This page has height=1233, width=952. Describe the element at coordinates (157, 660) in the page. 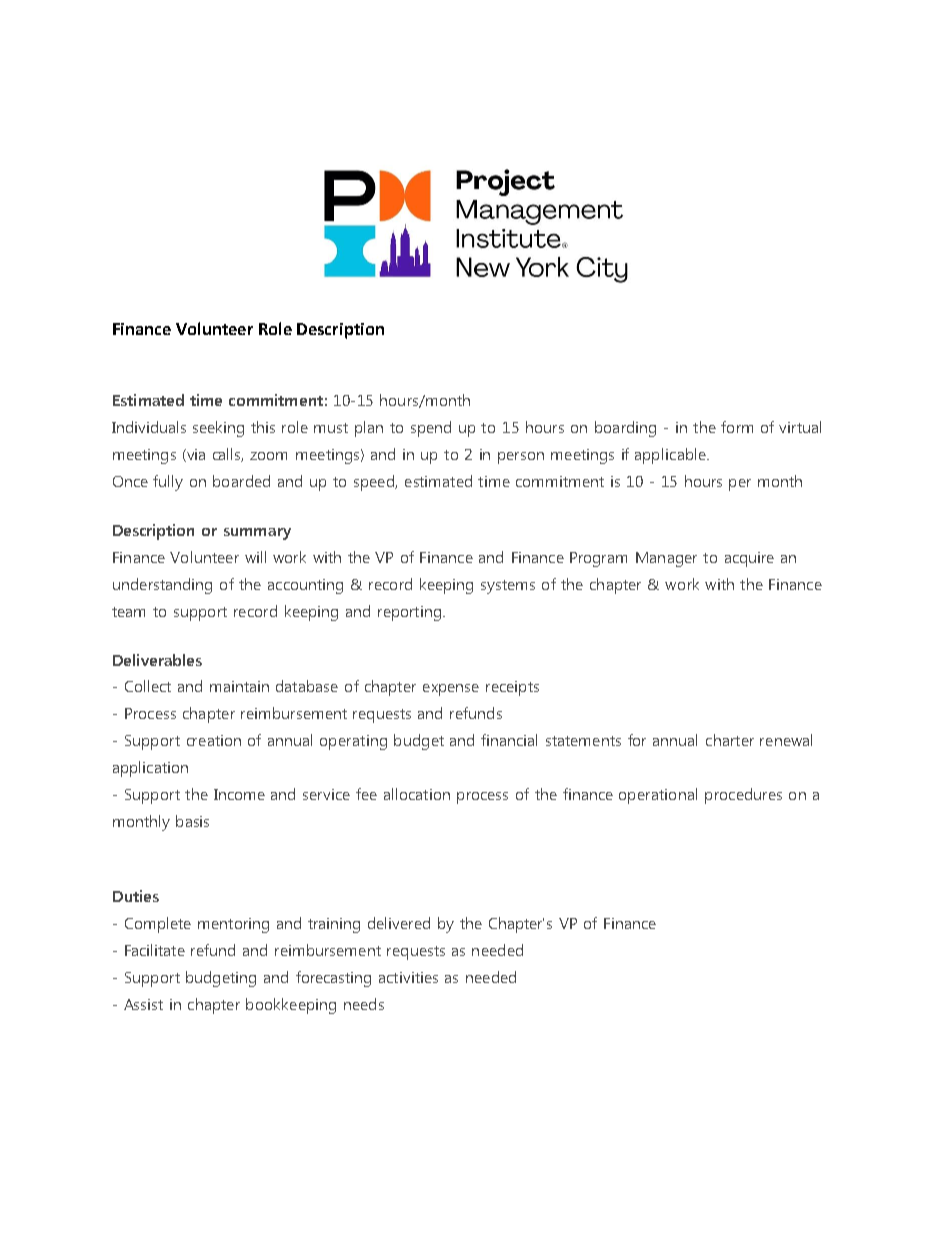

I see `Deliverables` at that location.
